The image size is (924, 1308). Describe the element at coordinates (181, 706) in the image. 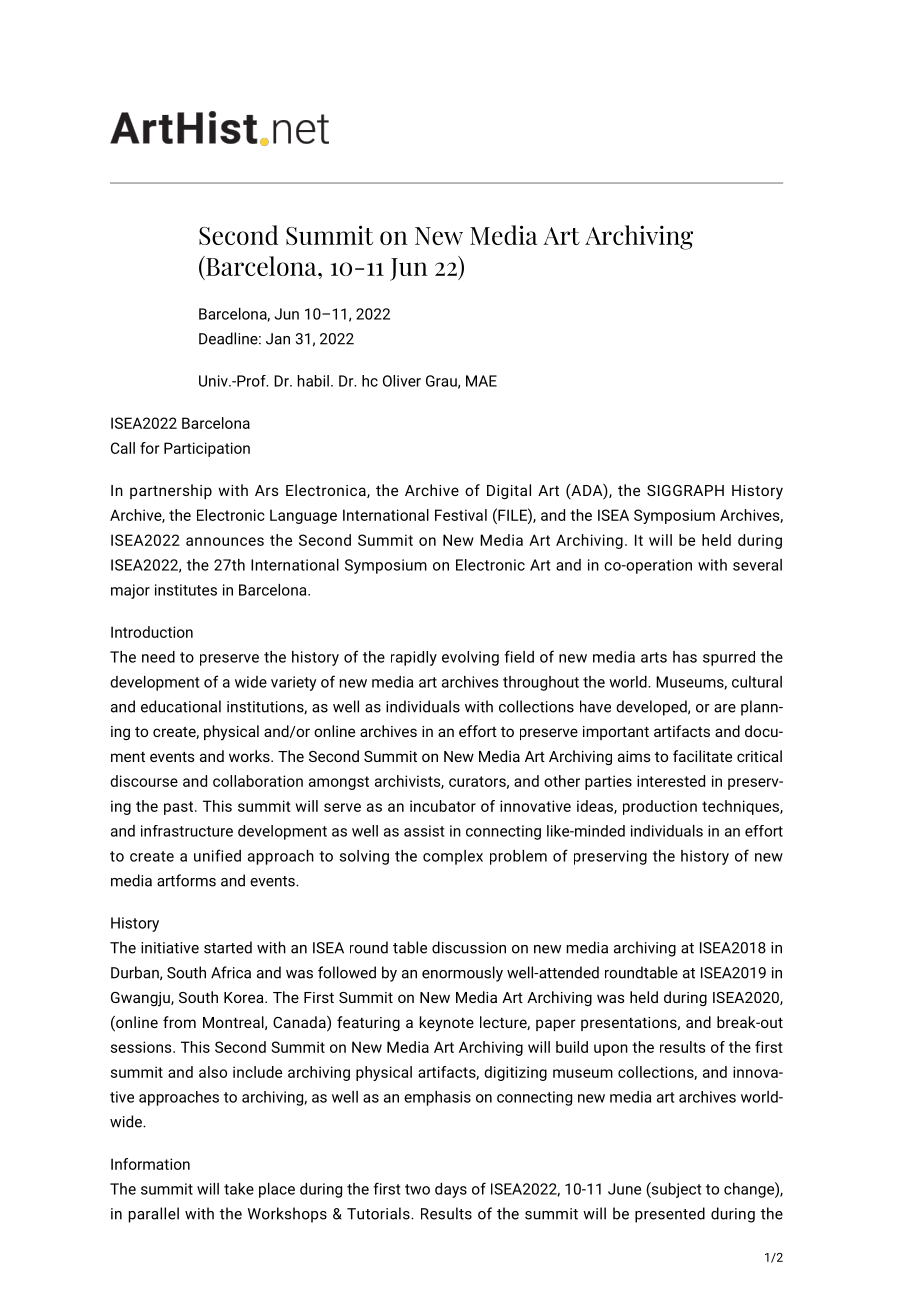

I see `educational` at that location.
